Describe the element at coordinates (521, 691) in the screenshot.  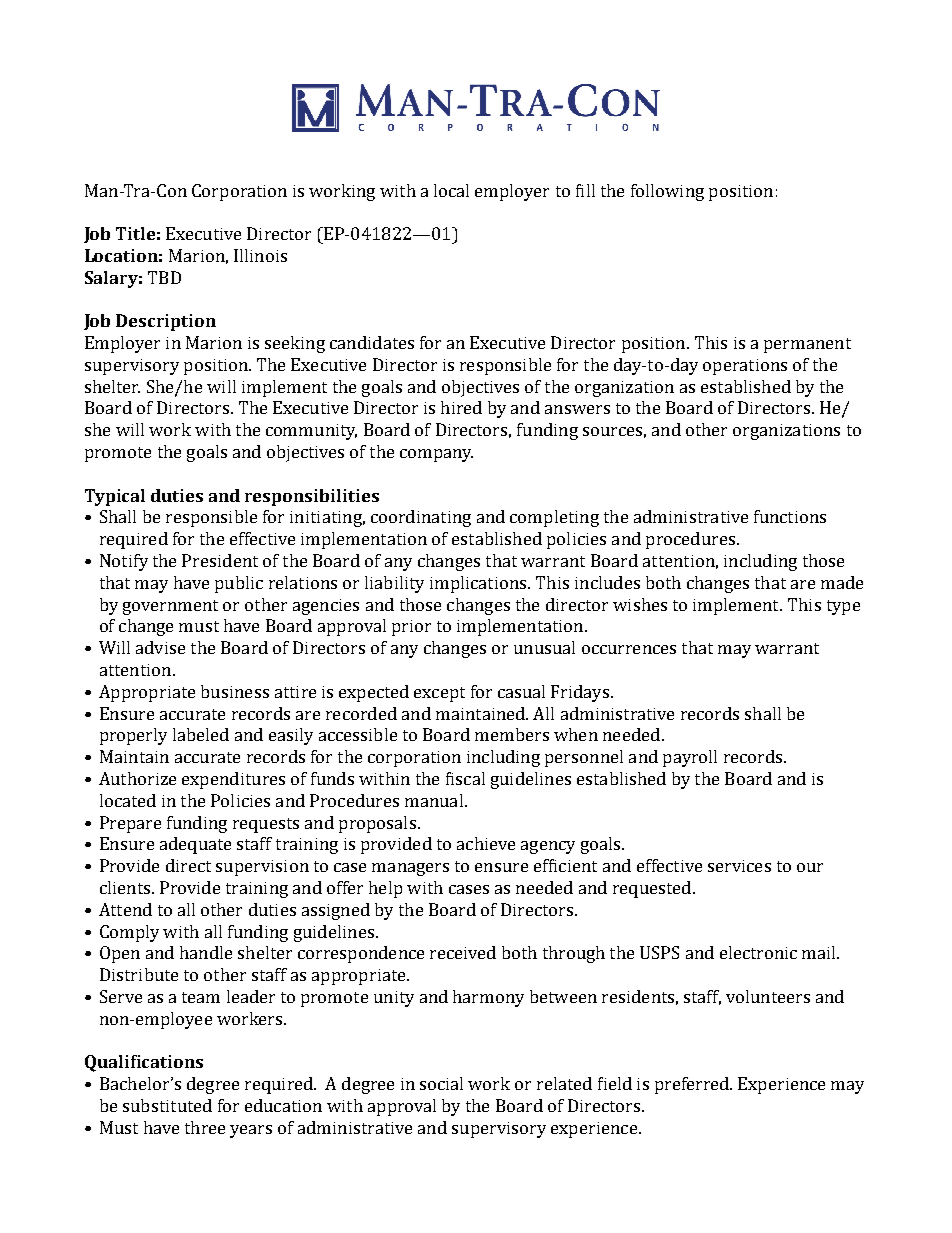
I see `casual` at that location.
